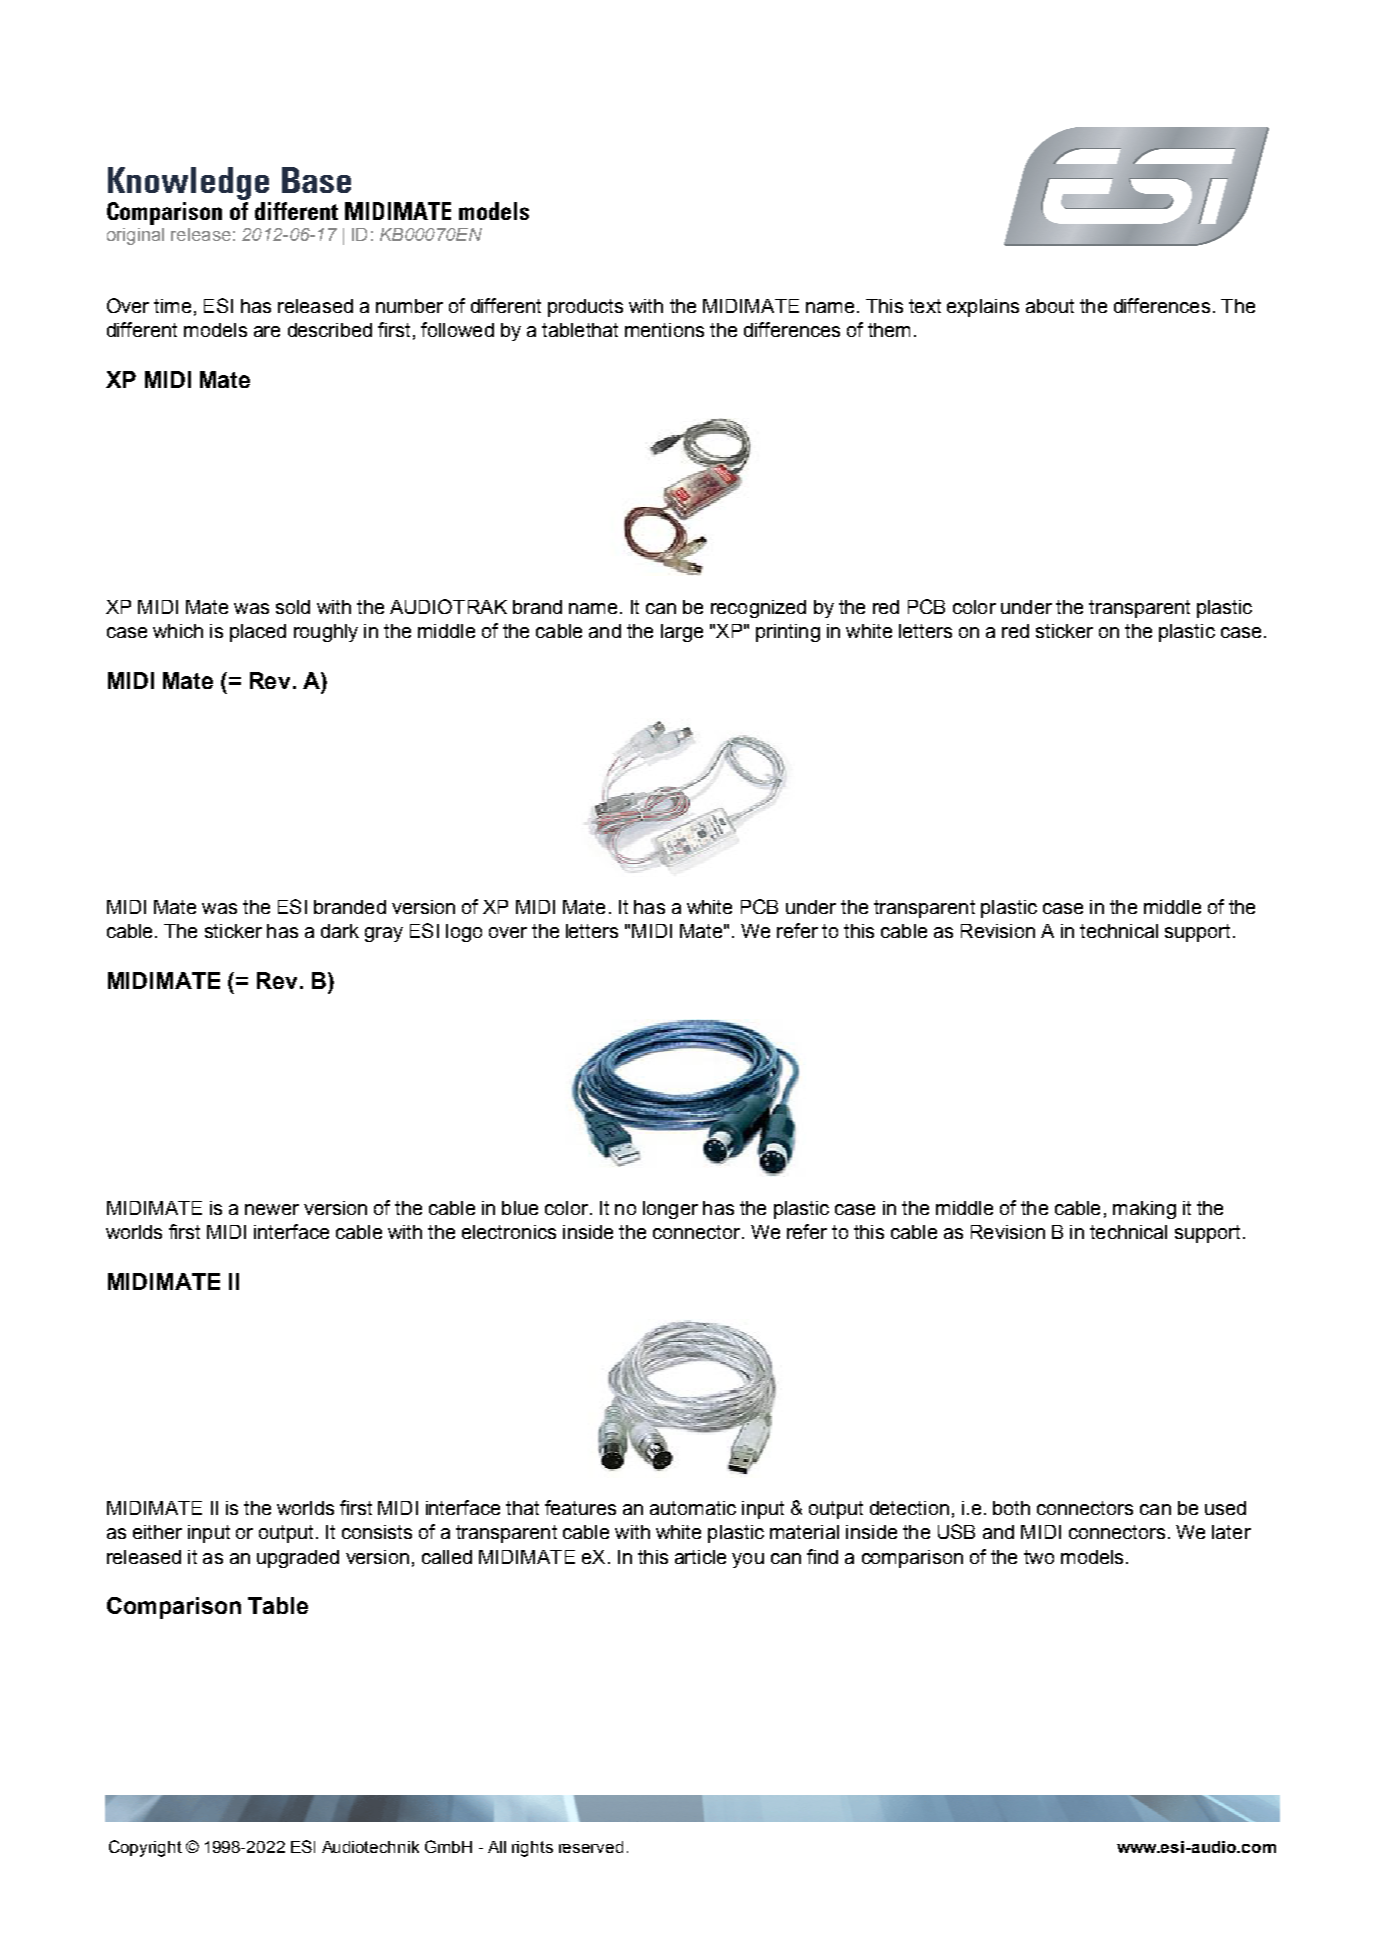 This page has height=1960, width=1386. I want to click on two, so click(1039, 1557).
